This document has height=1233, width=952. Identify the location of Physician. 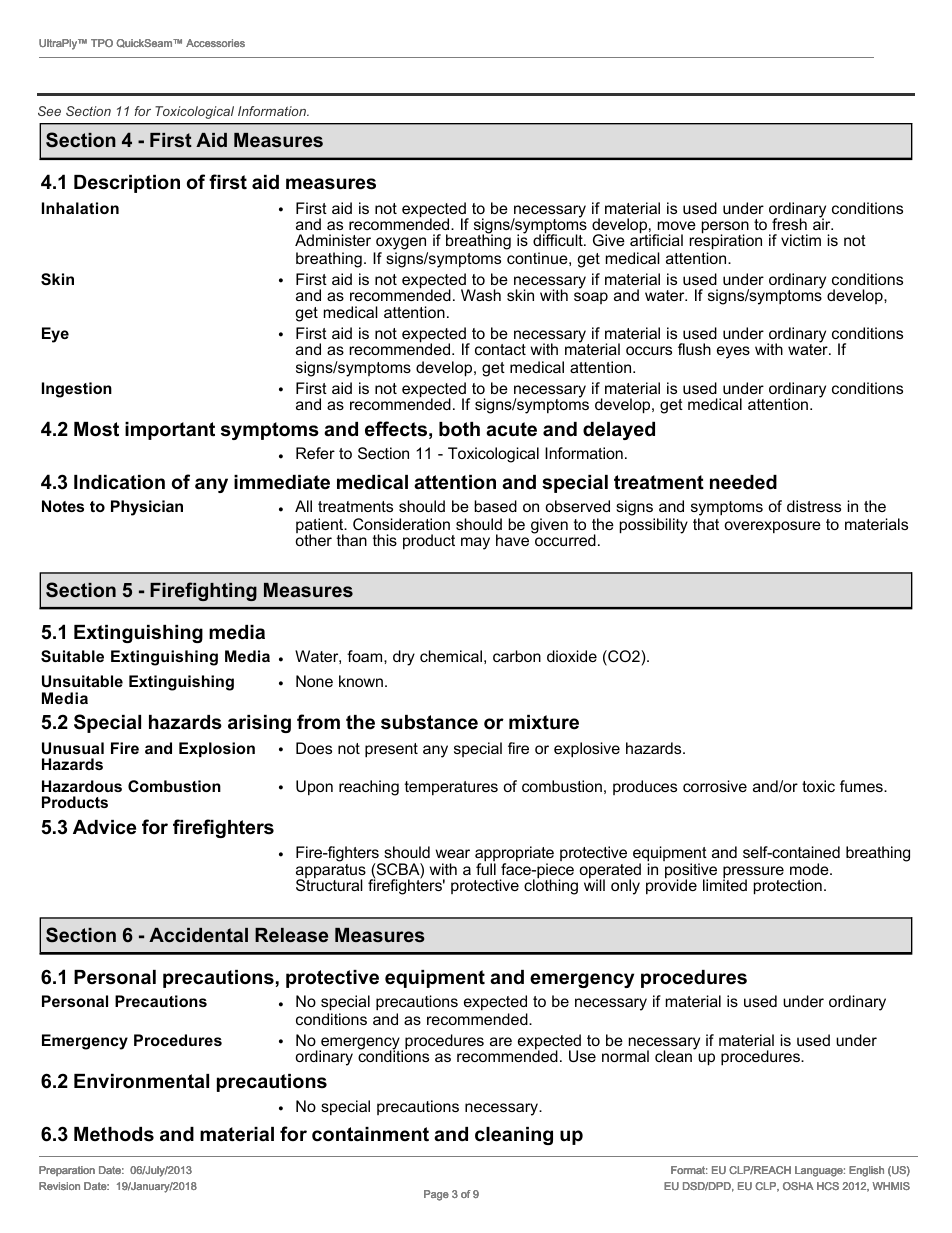
(147, 508).
